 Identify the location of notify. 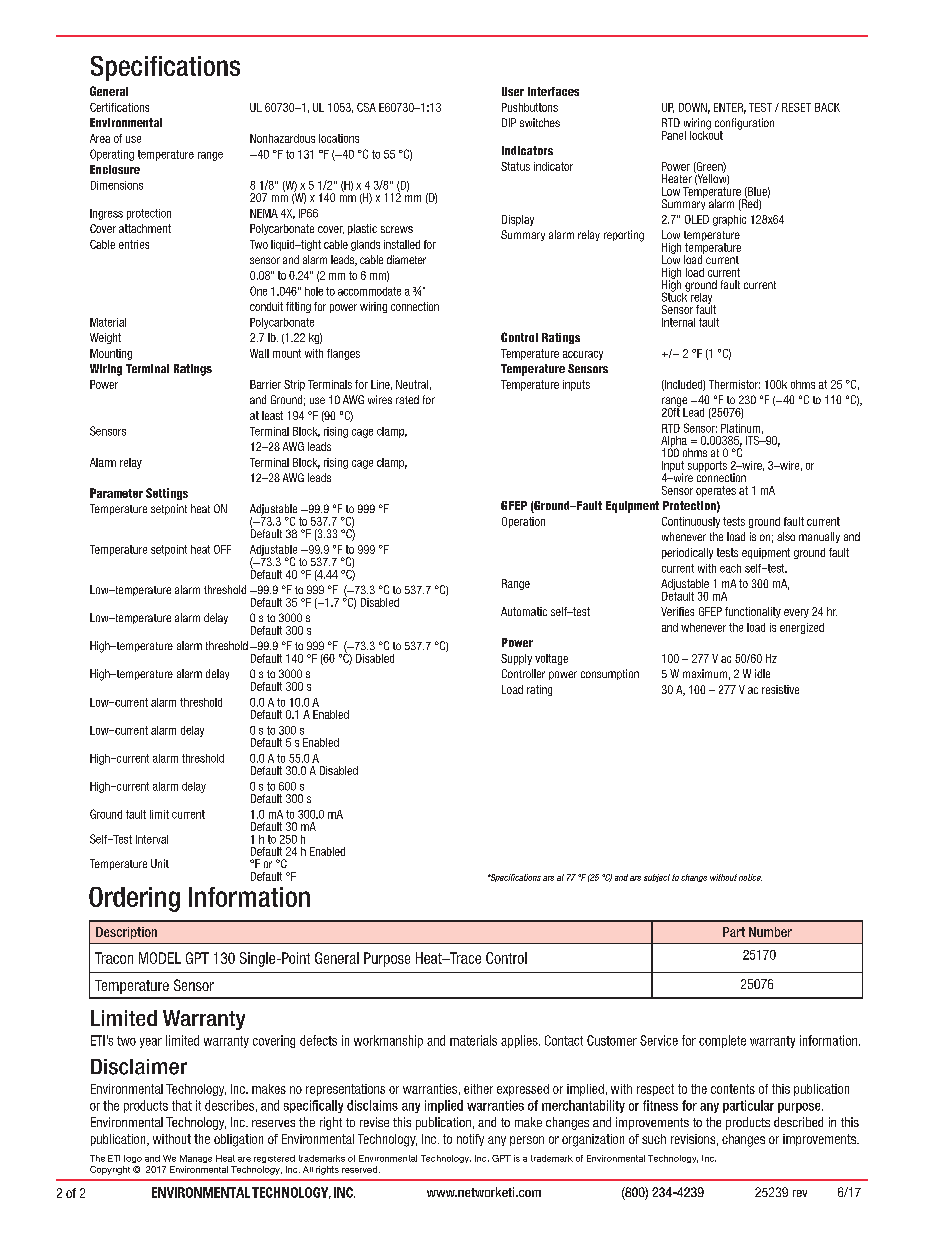
(470, 1140).
